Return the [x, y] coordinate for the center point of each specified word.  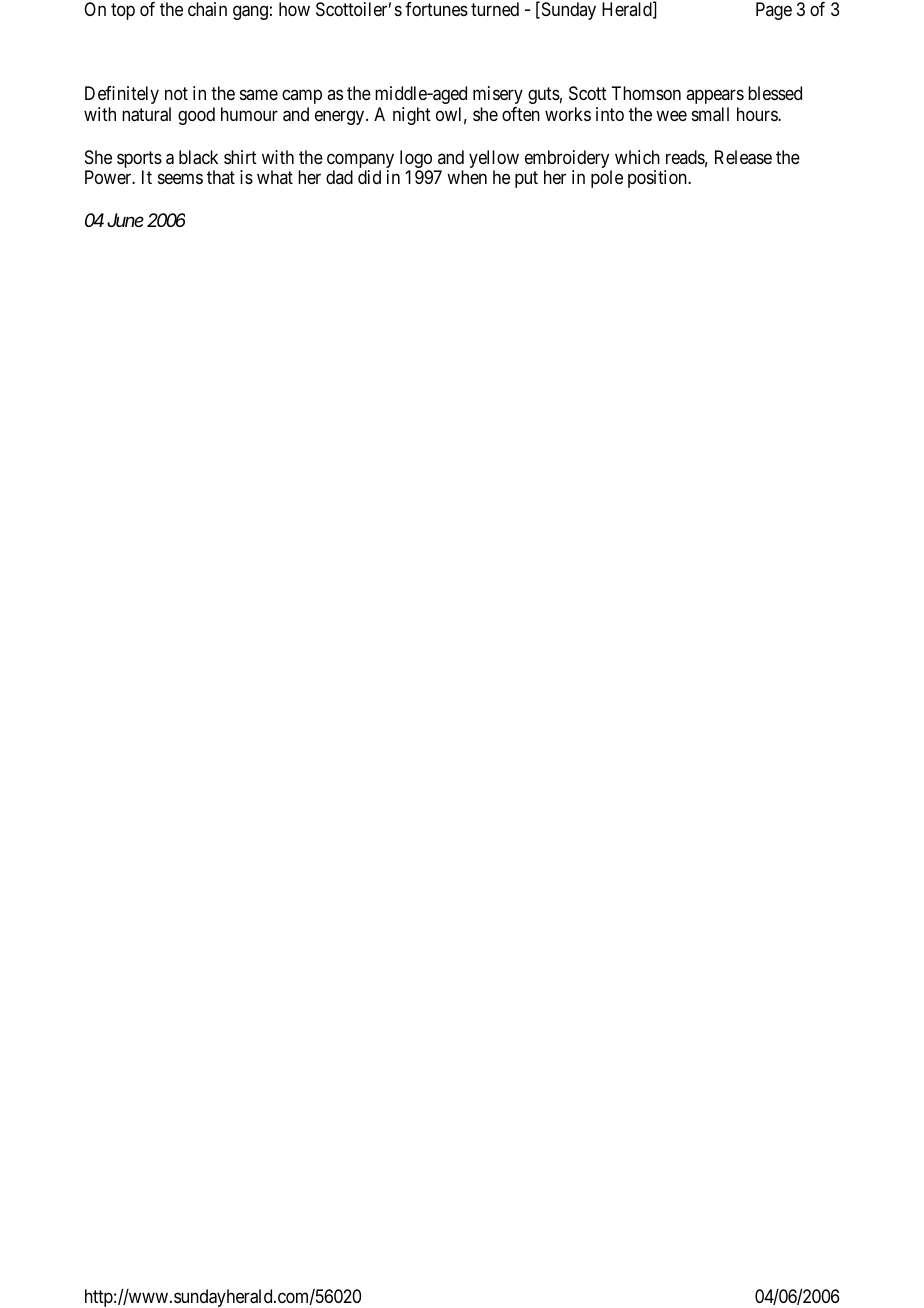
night [412, 116]
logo [416, 160]
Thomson [646, 93]
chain [207, 9]
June [125, 220]
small [710, 114]
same [259, 95]
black [198, 157]
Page [774, 11]
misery [498, 95]
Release [743, 157]
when [467, 177]
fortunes [436, 9]
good [196, 116]
